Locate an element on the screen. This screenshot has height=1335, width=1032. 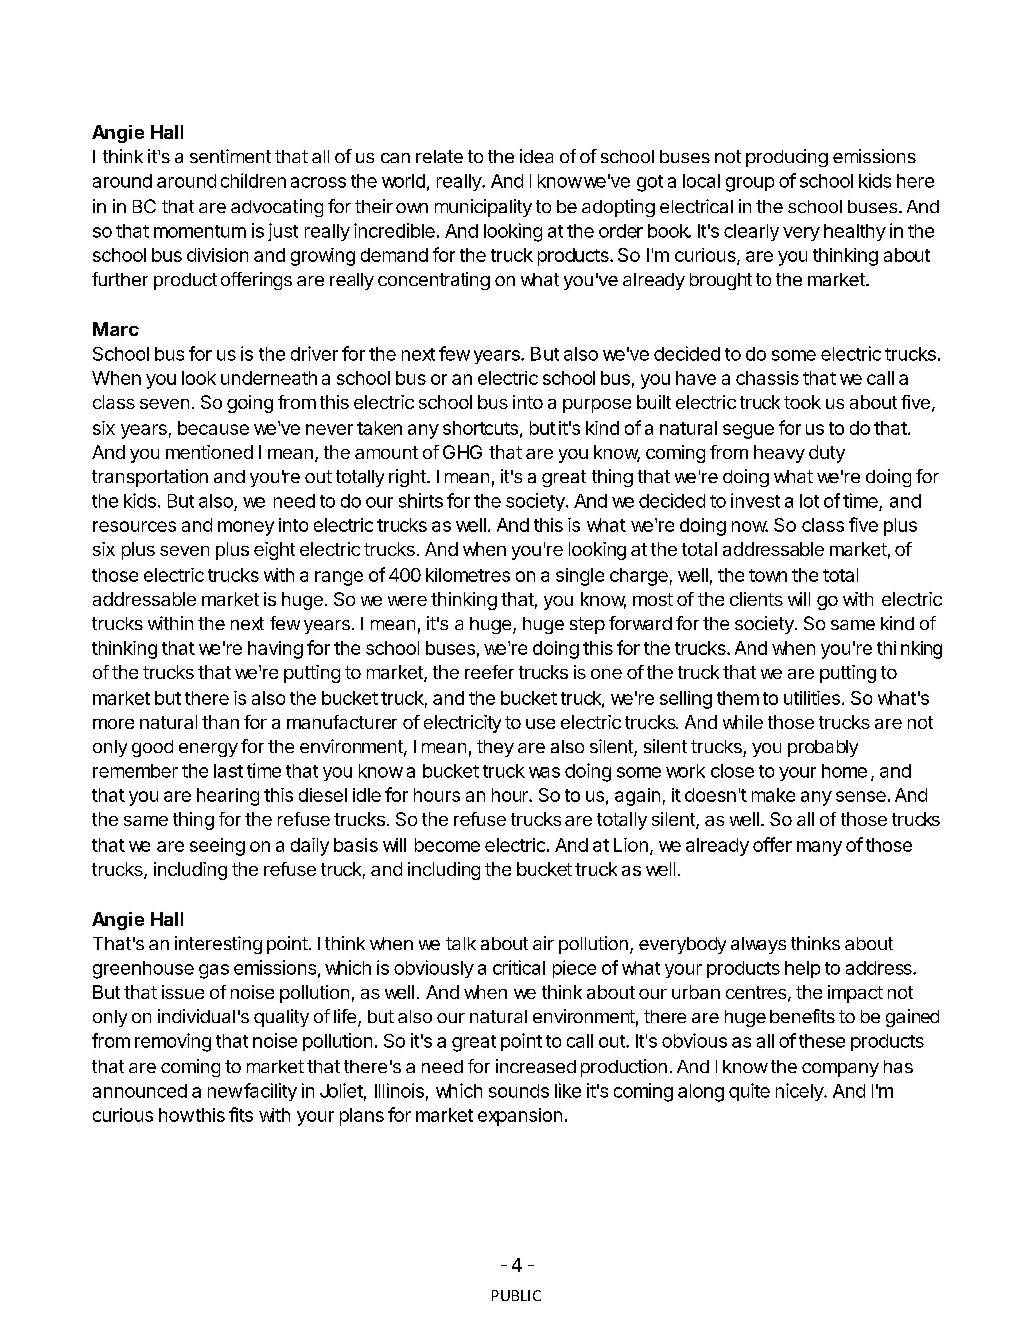
producing is located at coordinates (787, 158).
